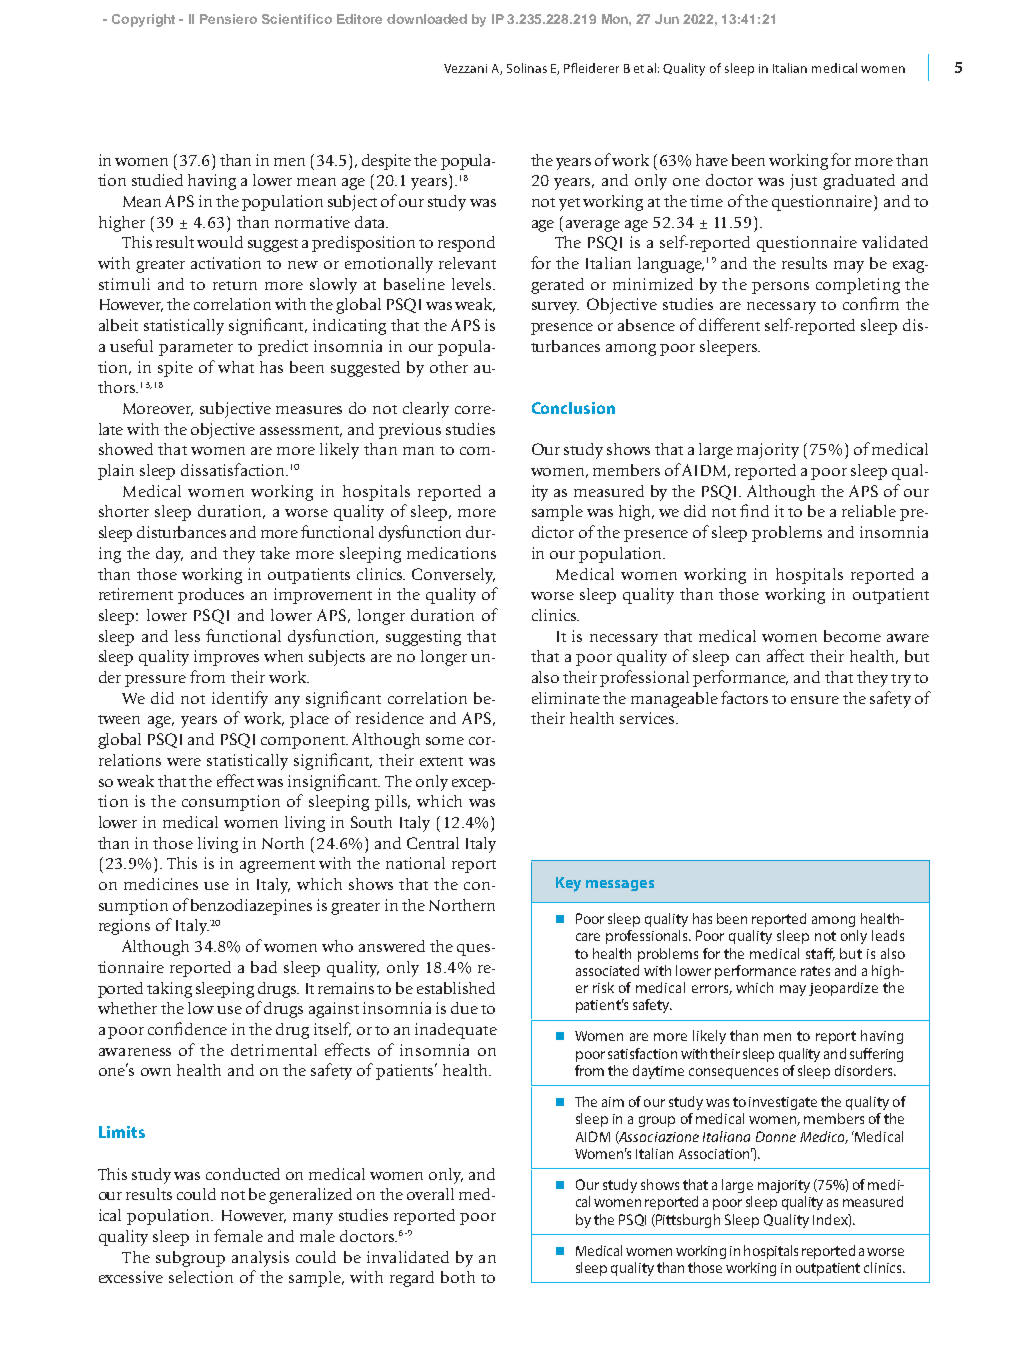  Describe the element at coordinates (667, 19) in the document. I see `Jun` at that location.
